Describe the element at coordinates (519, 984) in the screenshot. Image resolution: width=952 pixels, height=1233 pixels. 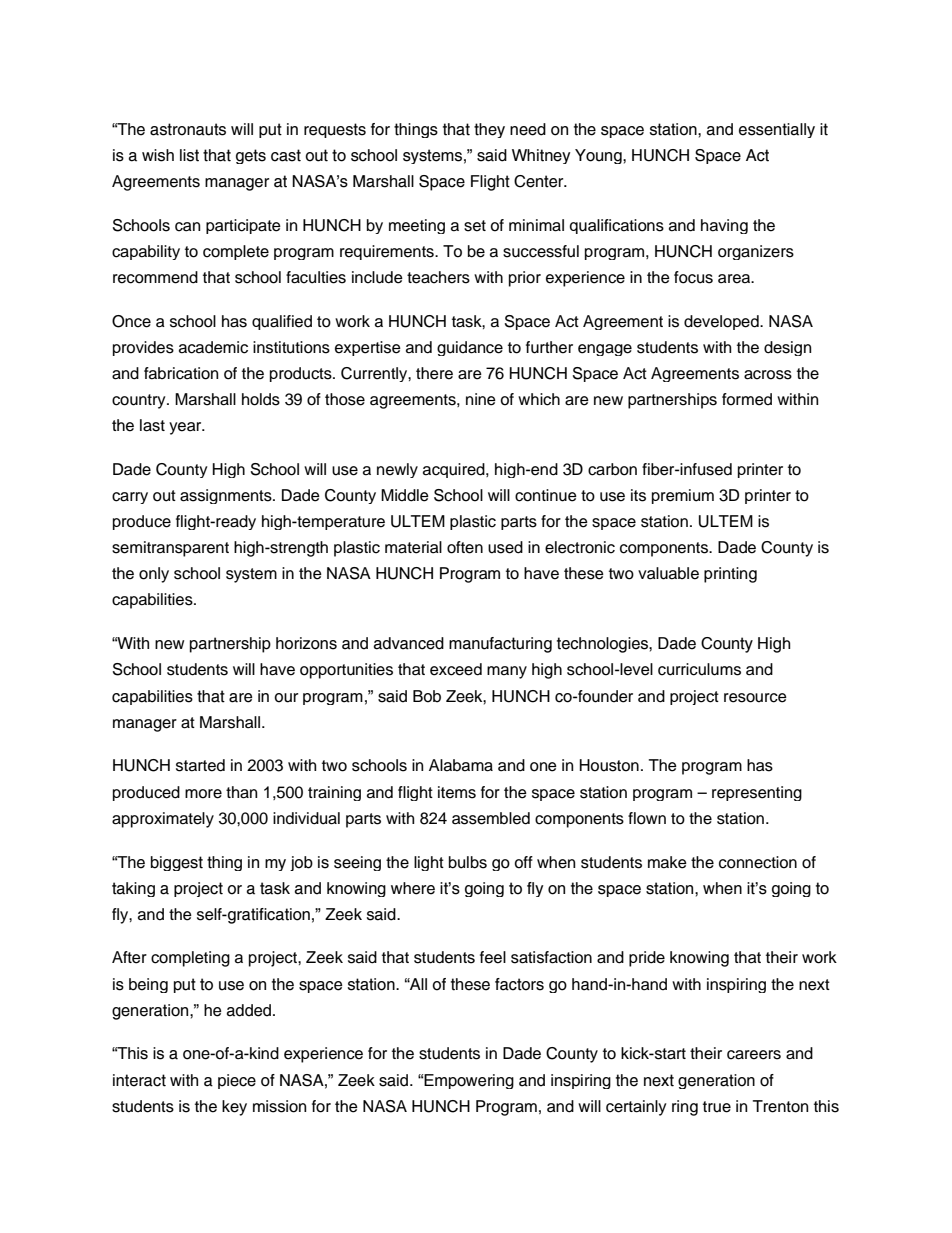
I see `factors` at that location.
